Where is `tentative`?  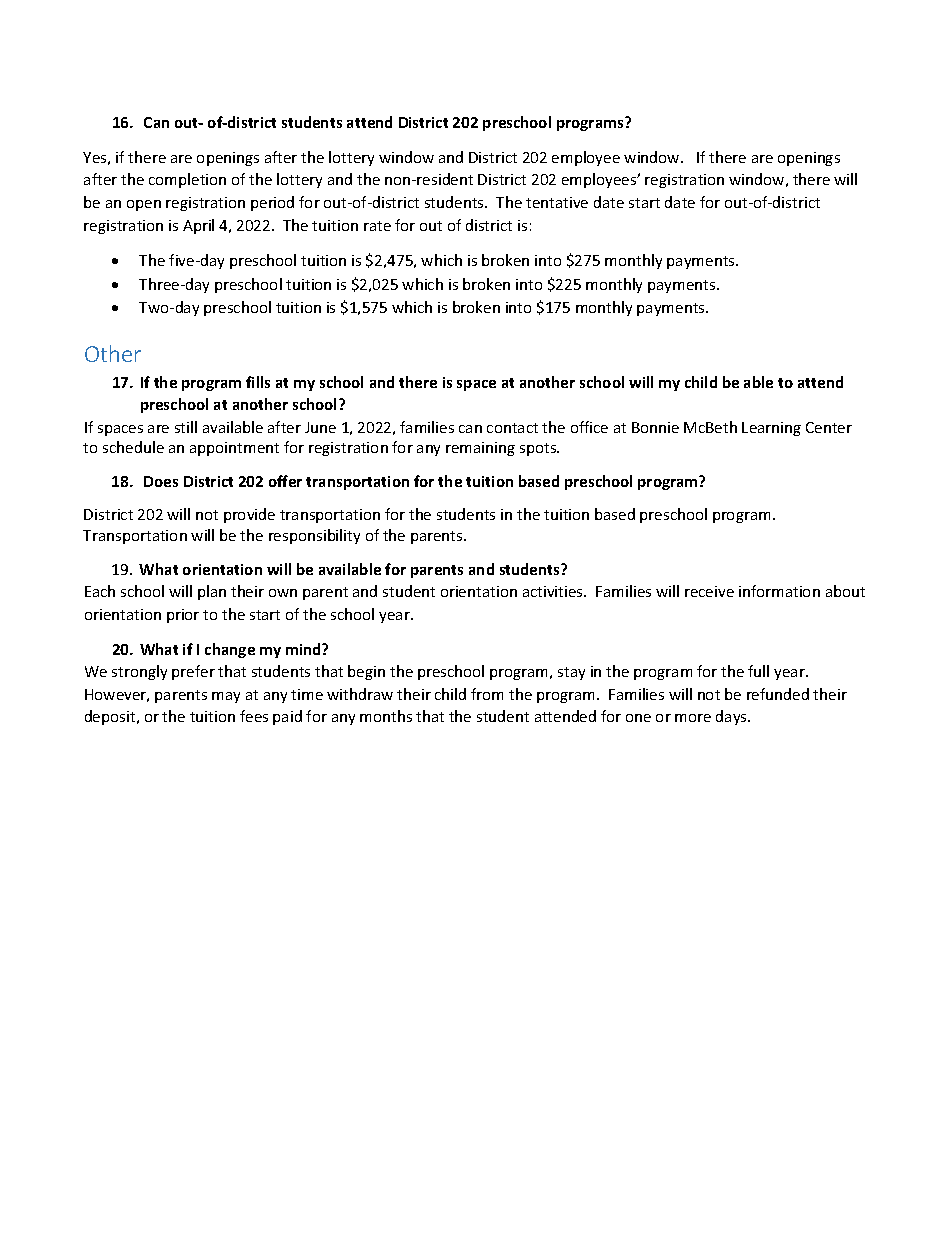 tentative is located at coordinates (557, 202).
